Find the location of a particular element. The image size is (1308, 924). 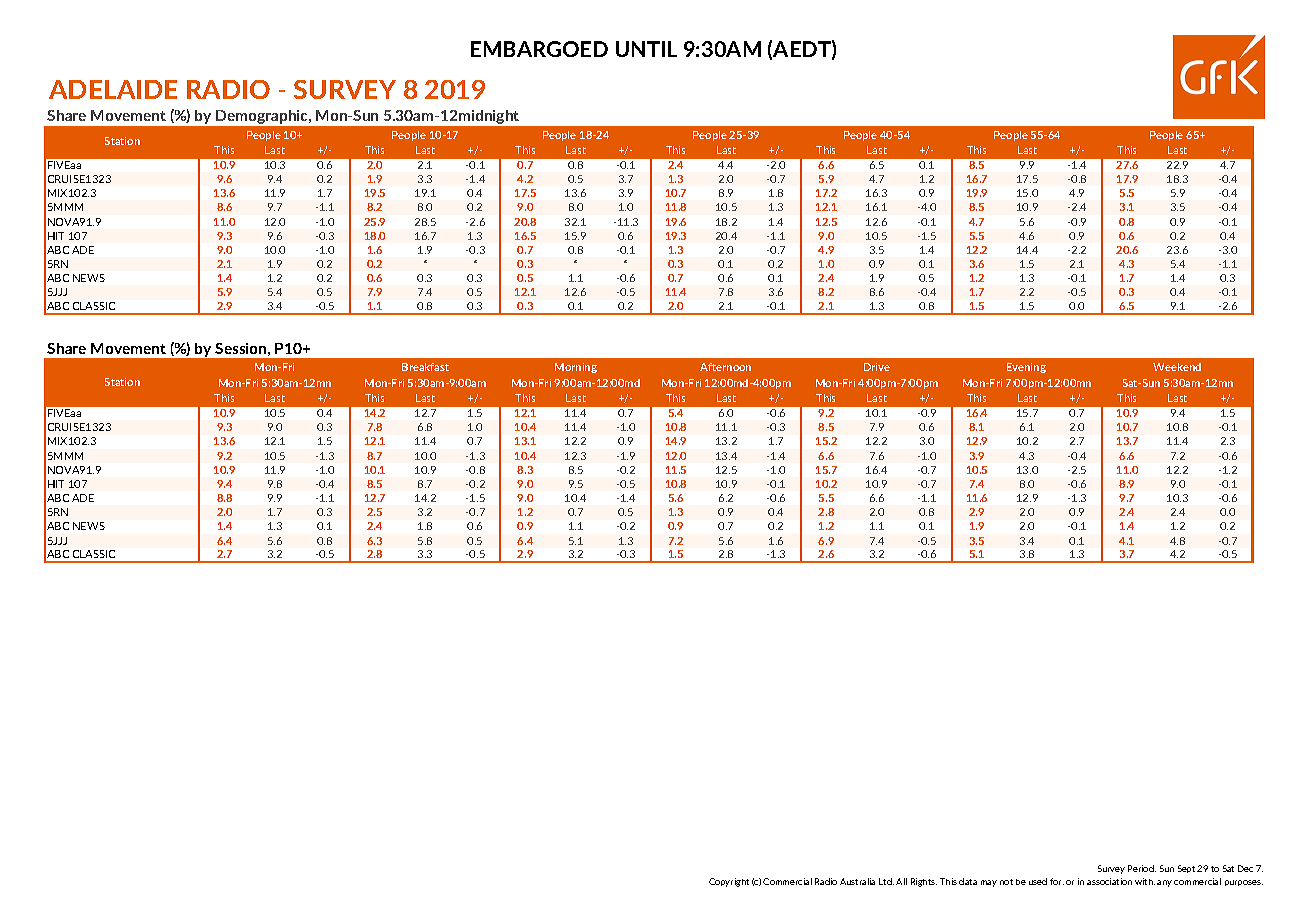

Australia is located at coordinates (857, 881).
